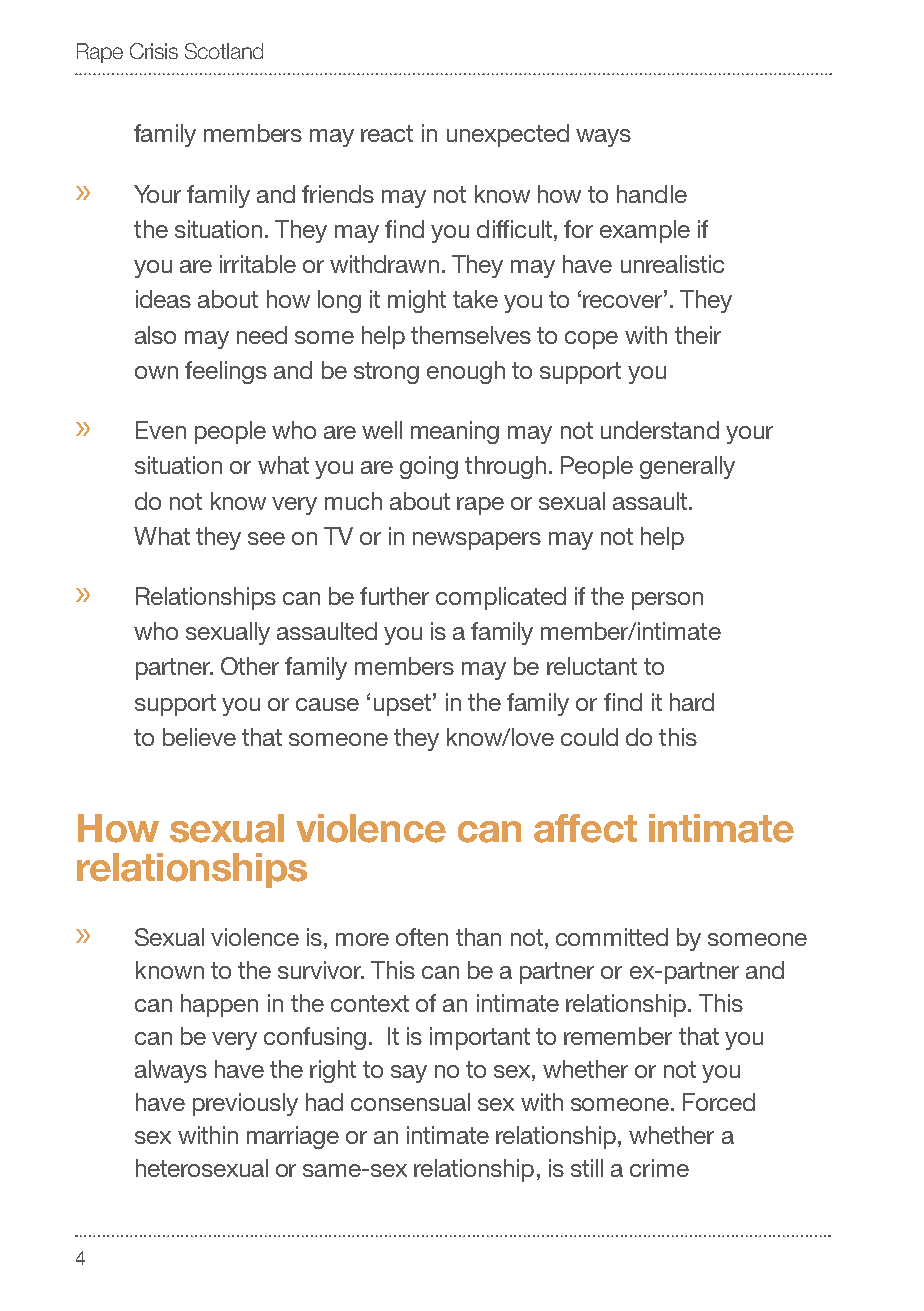 The width and height of the image is (924, 1311). Describe the element at coordinates (387, 133) in the image. I see `react` at that location.
